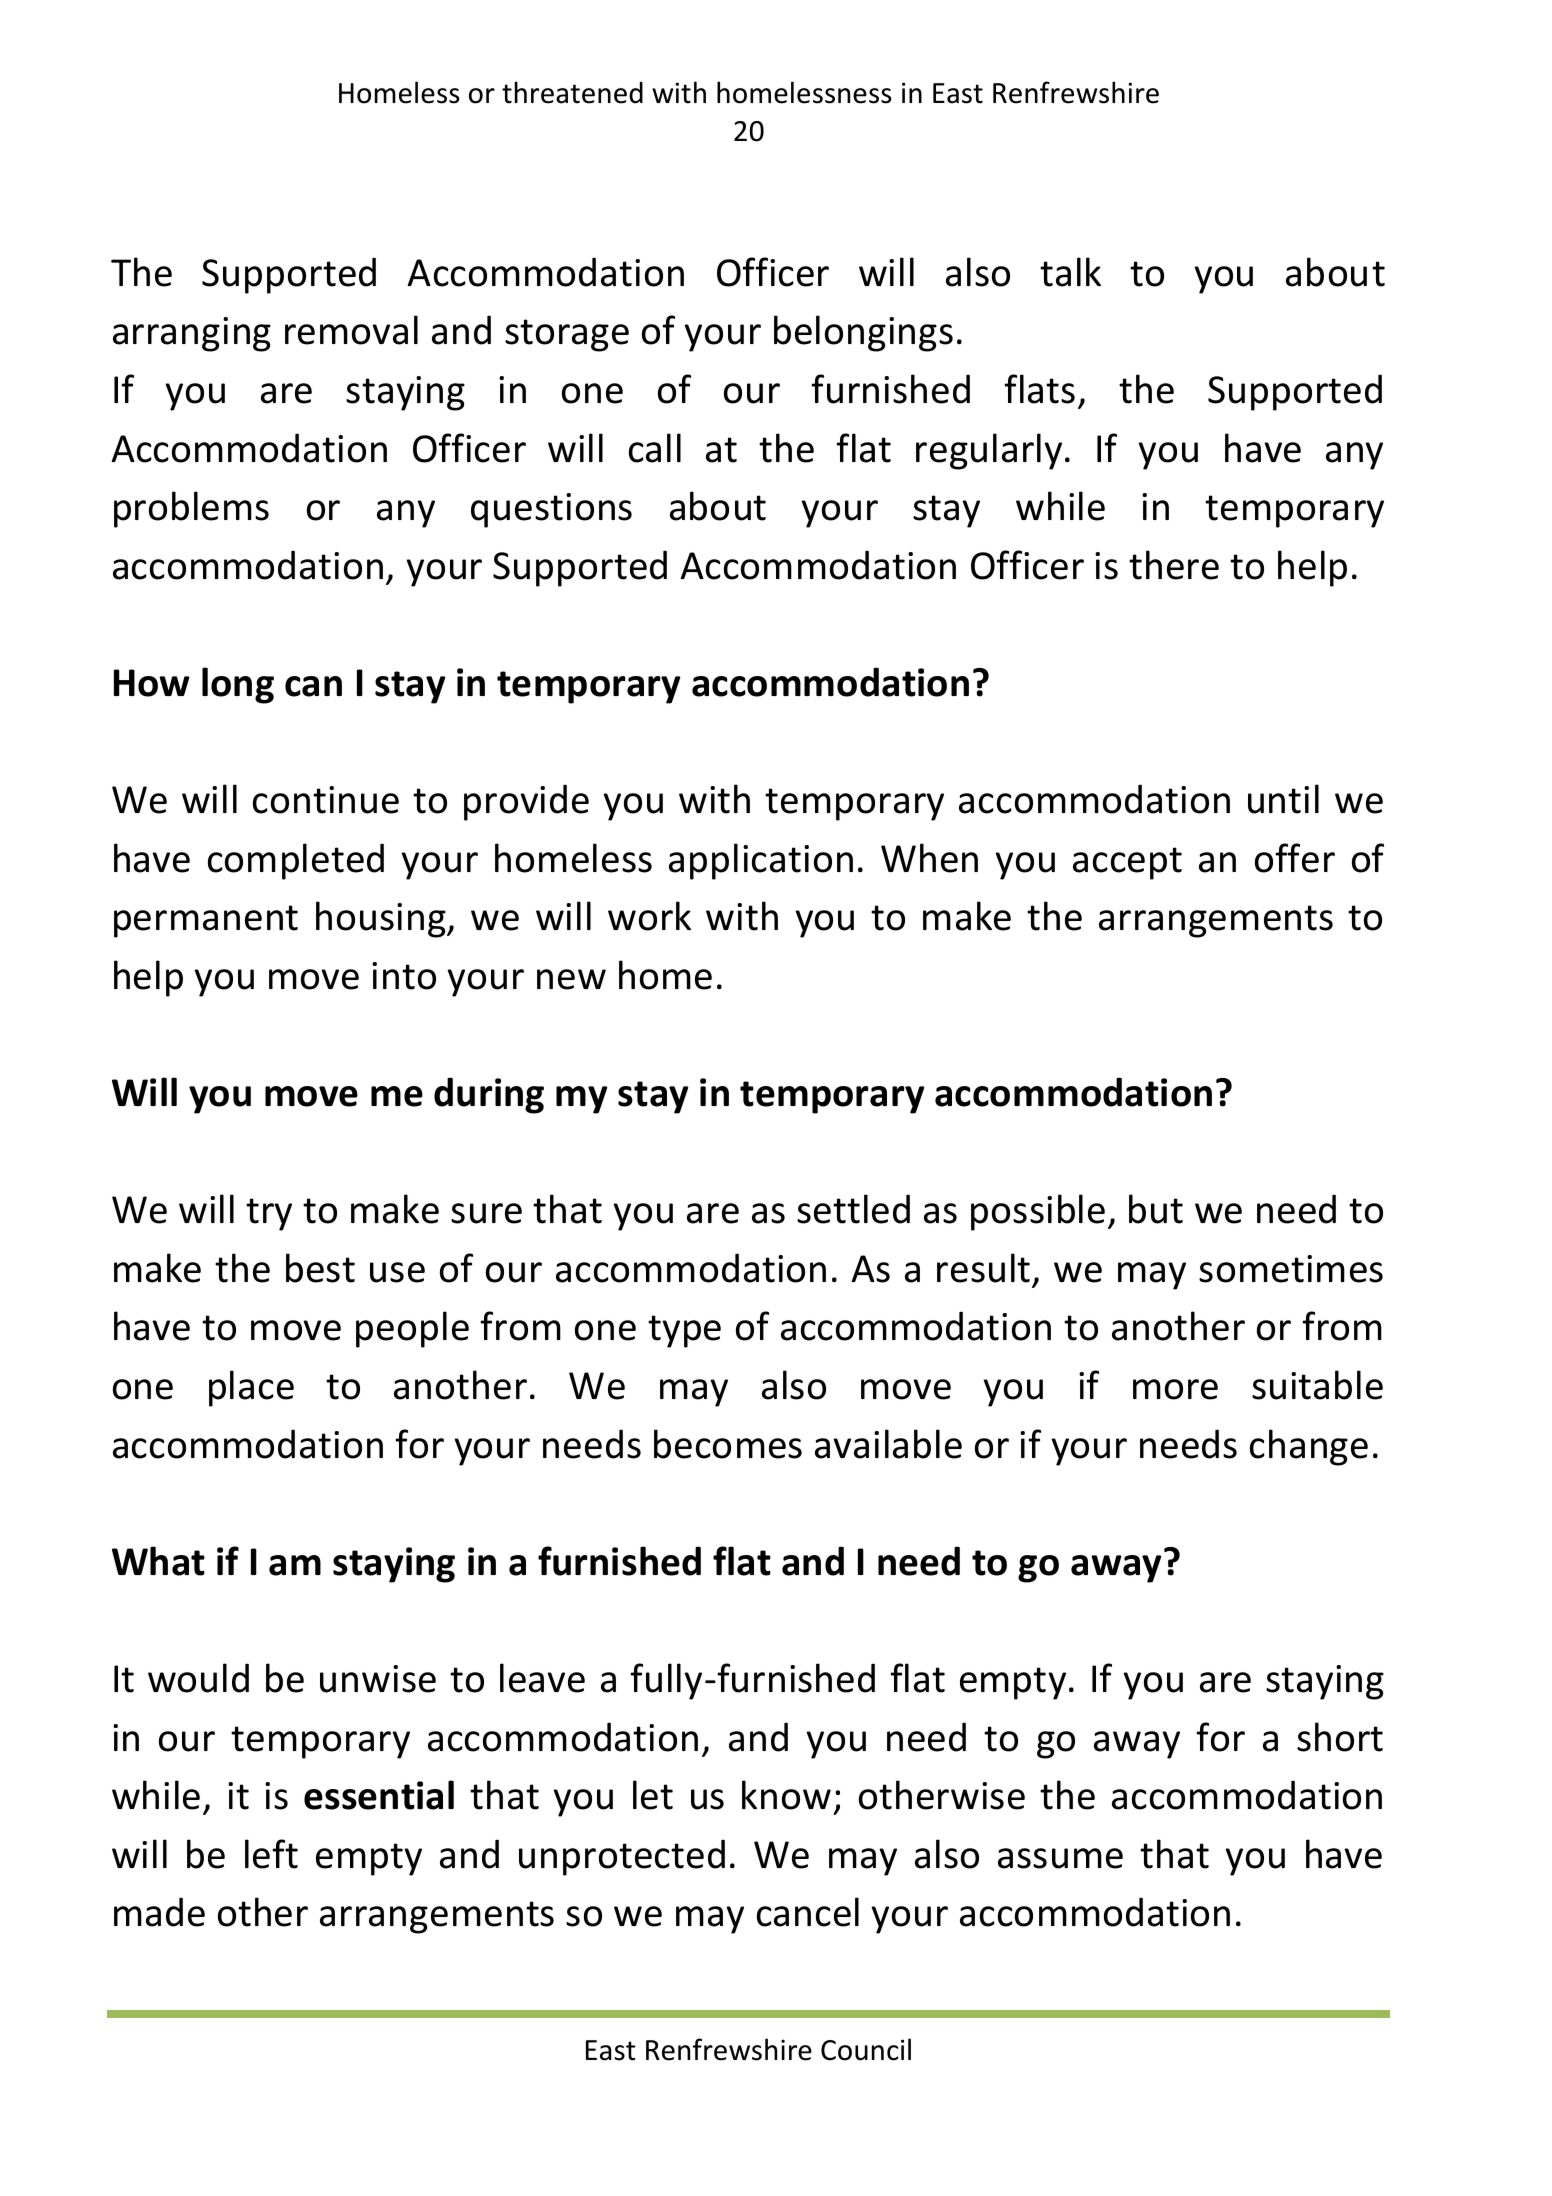 The image size is (1552, 2196). I want to click on threatened, so click(572, 92).
